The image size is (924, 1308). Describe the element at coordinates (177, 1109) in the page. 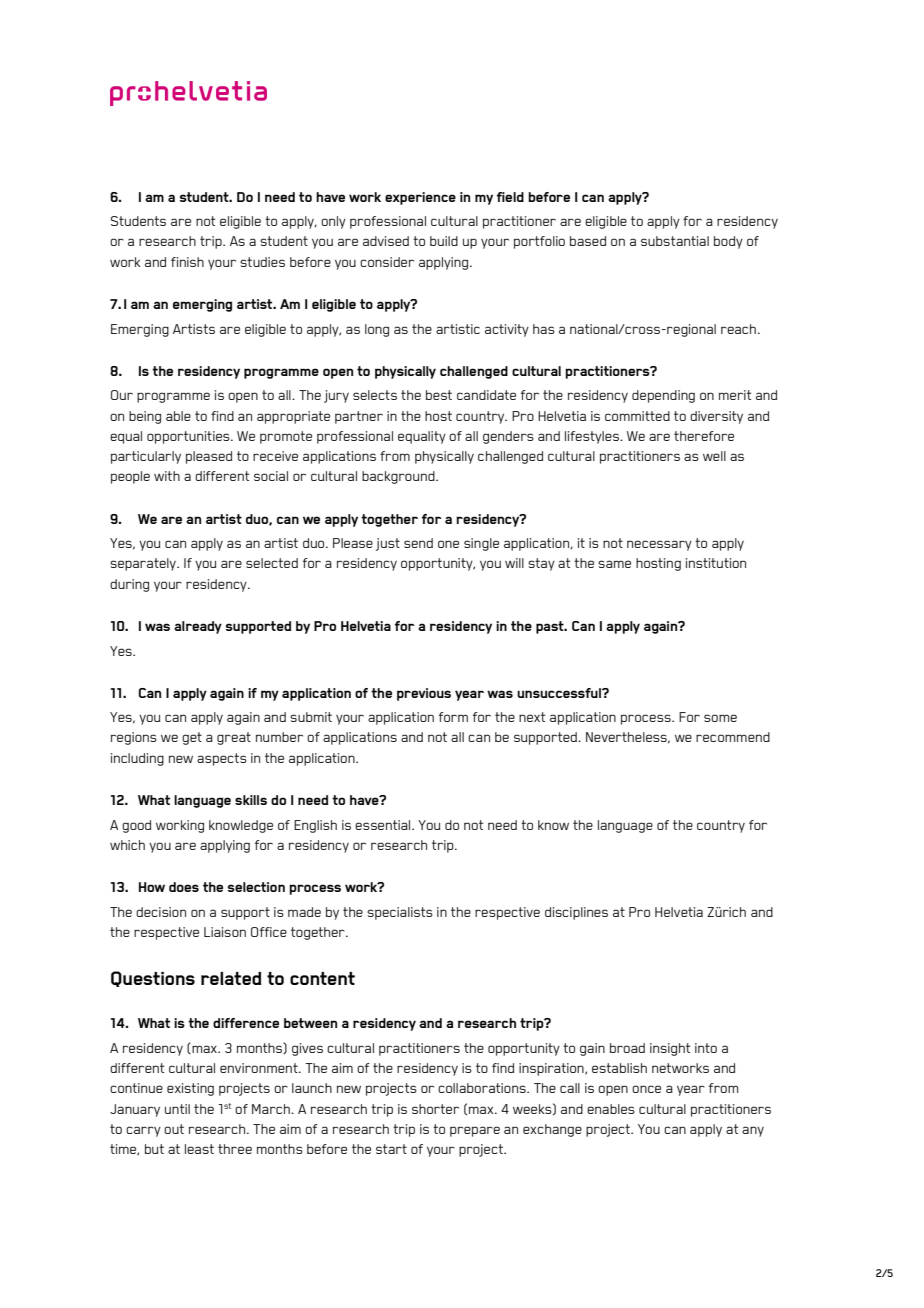

I see `until` at that location.
